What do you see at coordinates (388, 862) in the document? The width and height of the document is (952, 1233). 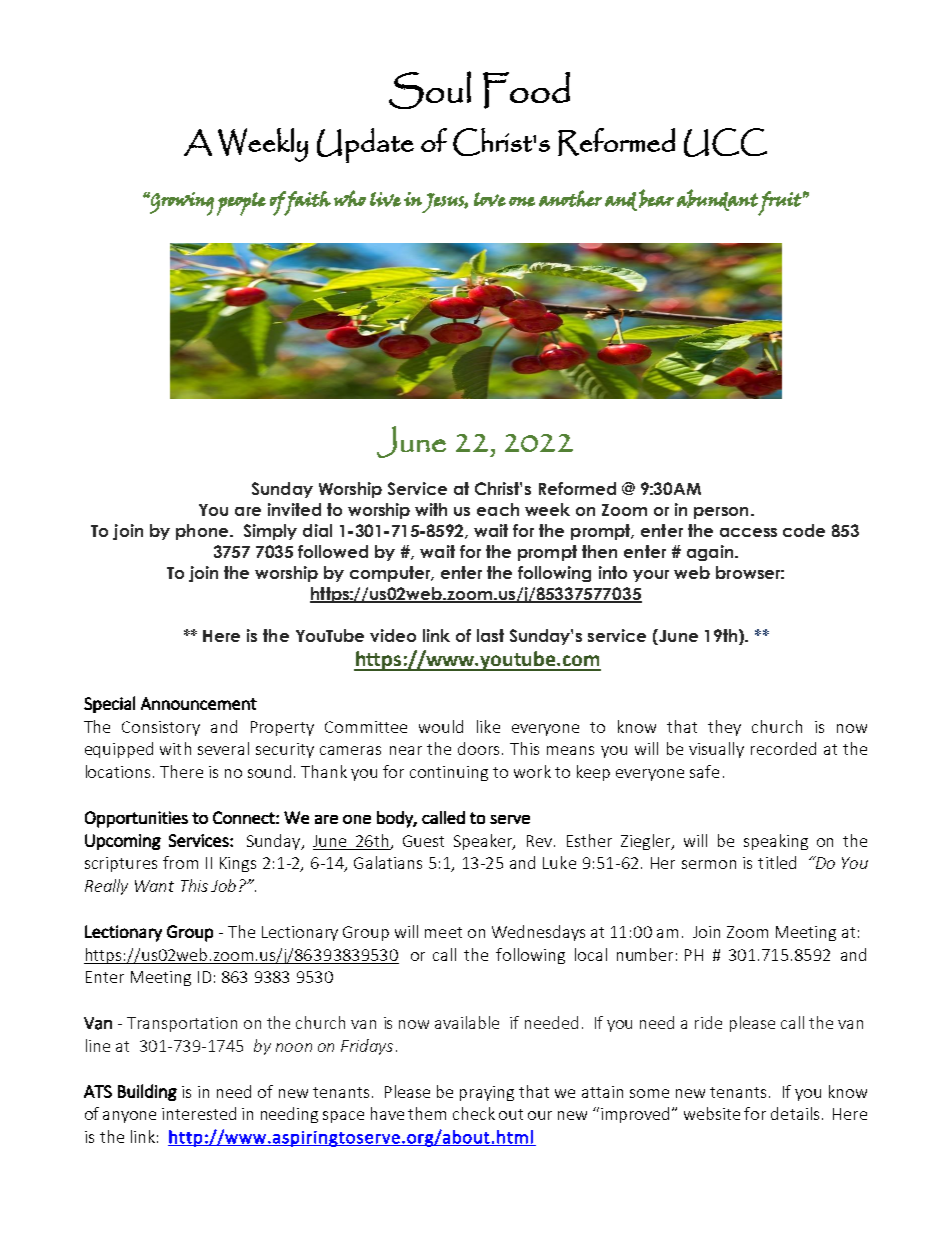 I see `Galatians` at bounding box center [388, 862].
